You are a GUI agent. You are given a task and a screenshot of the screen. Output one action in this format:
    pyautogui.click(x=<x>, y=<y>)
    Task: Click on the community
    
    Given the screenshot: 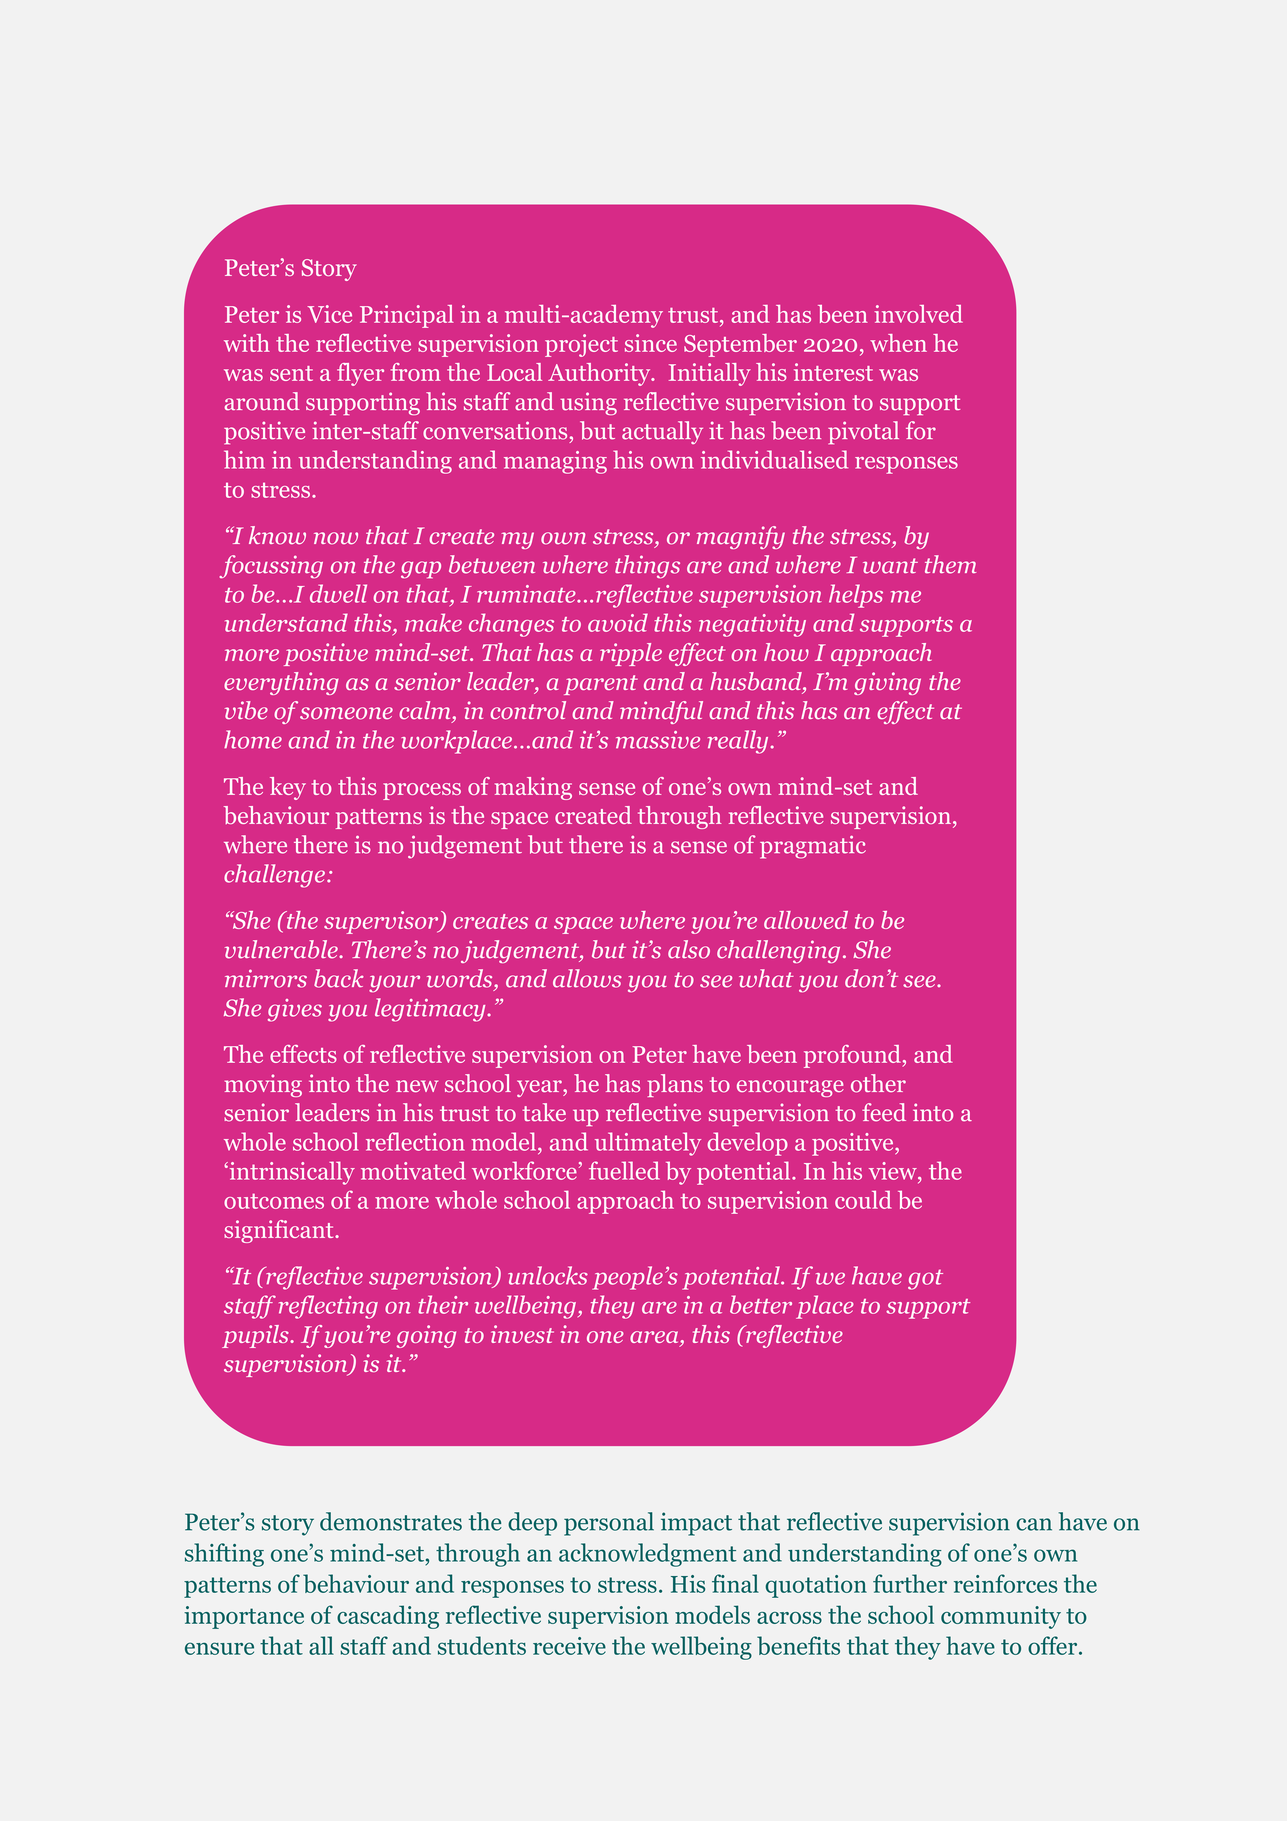 What is the action you would take?
    pyautogui.click(x=1001, y=1617)
